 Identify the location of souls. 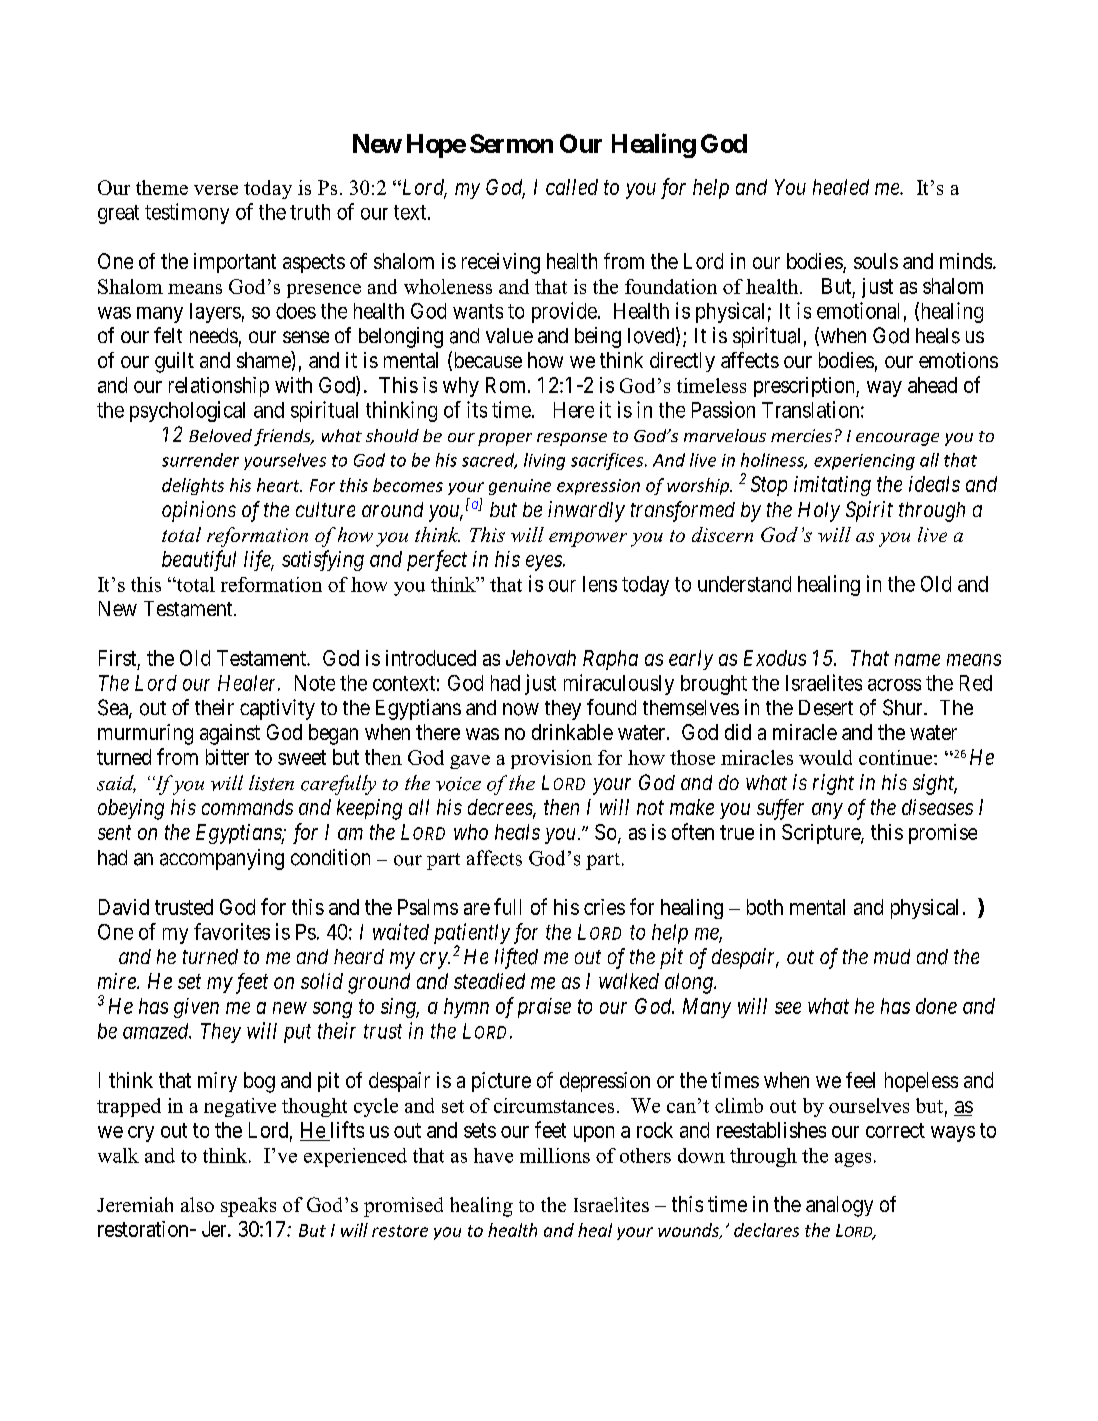
(876, 261).
